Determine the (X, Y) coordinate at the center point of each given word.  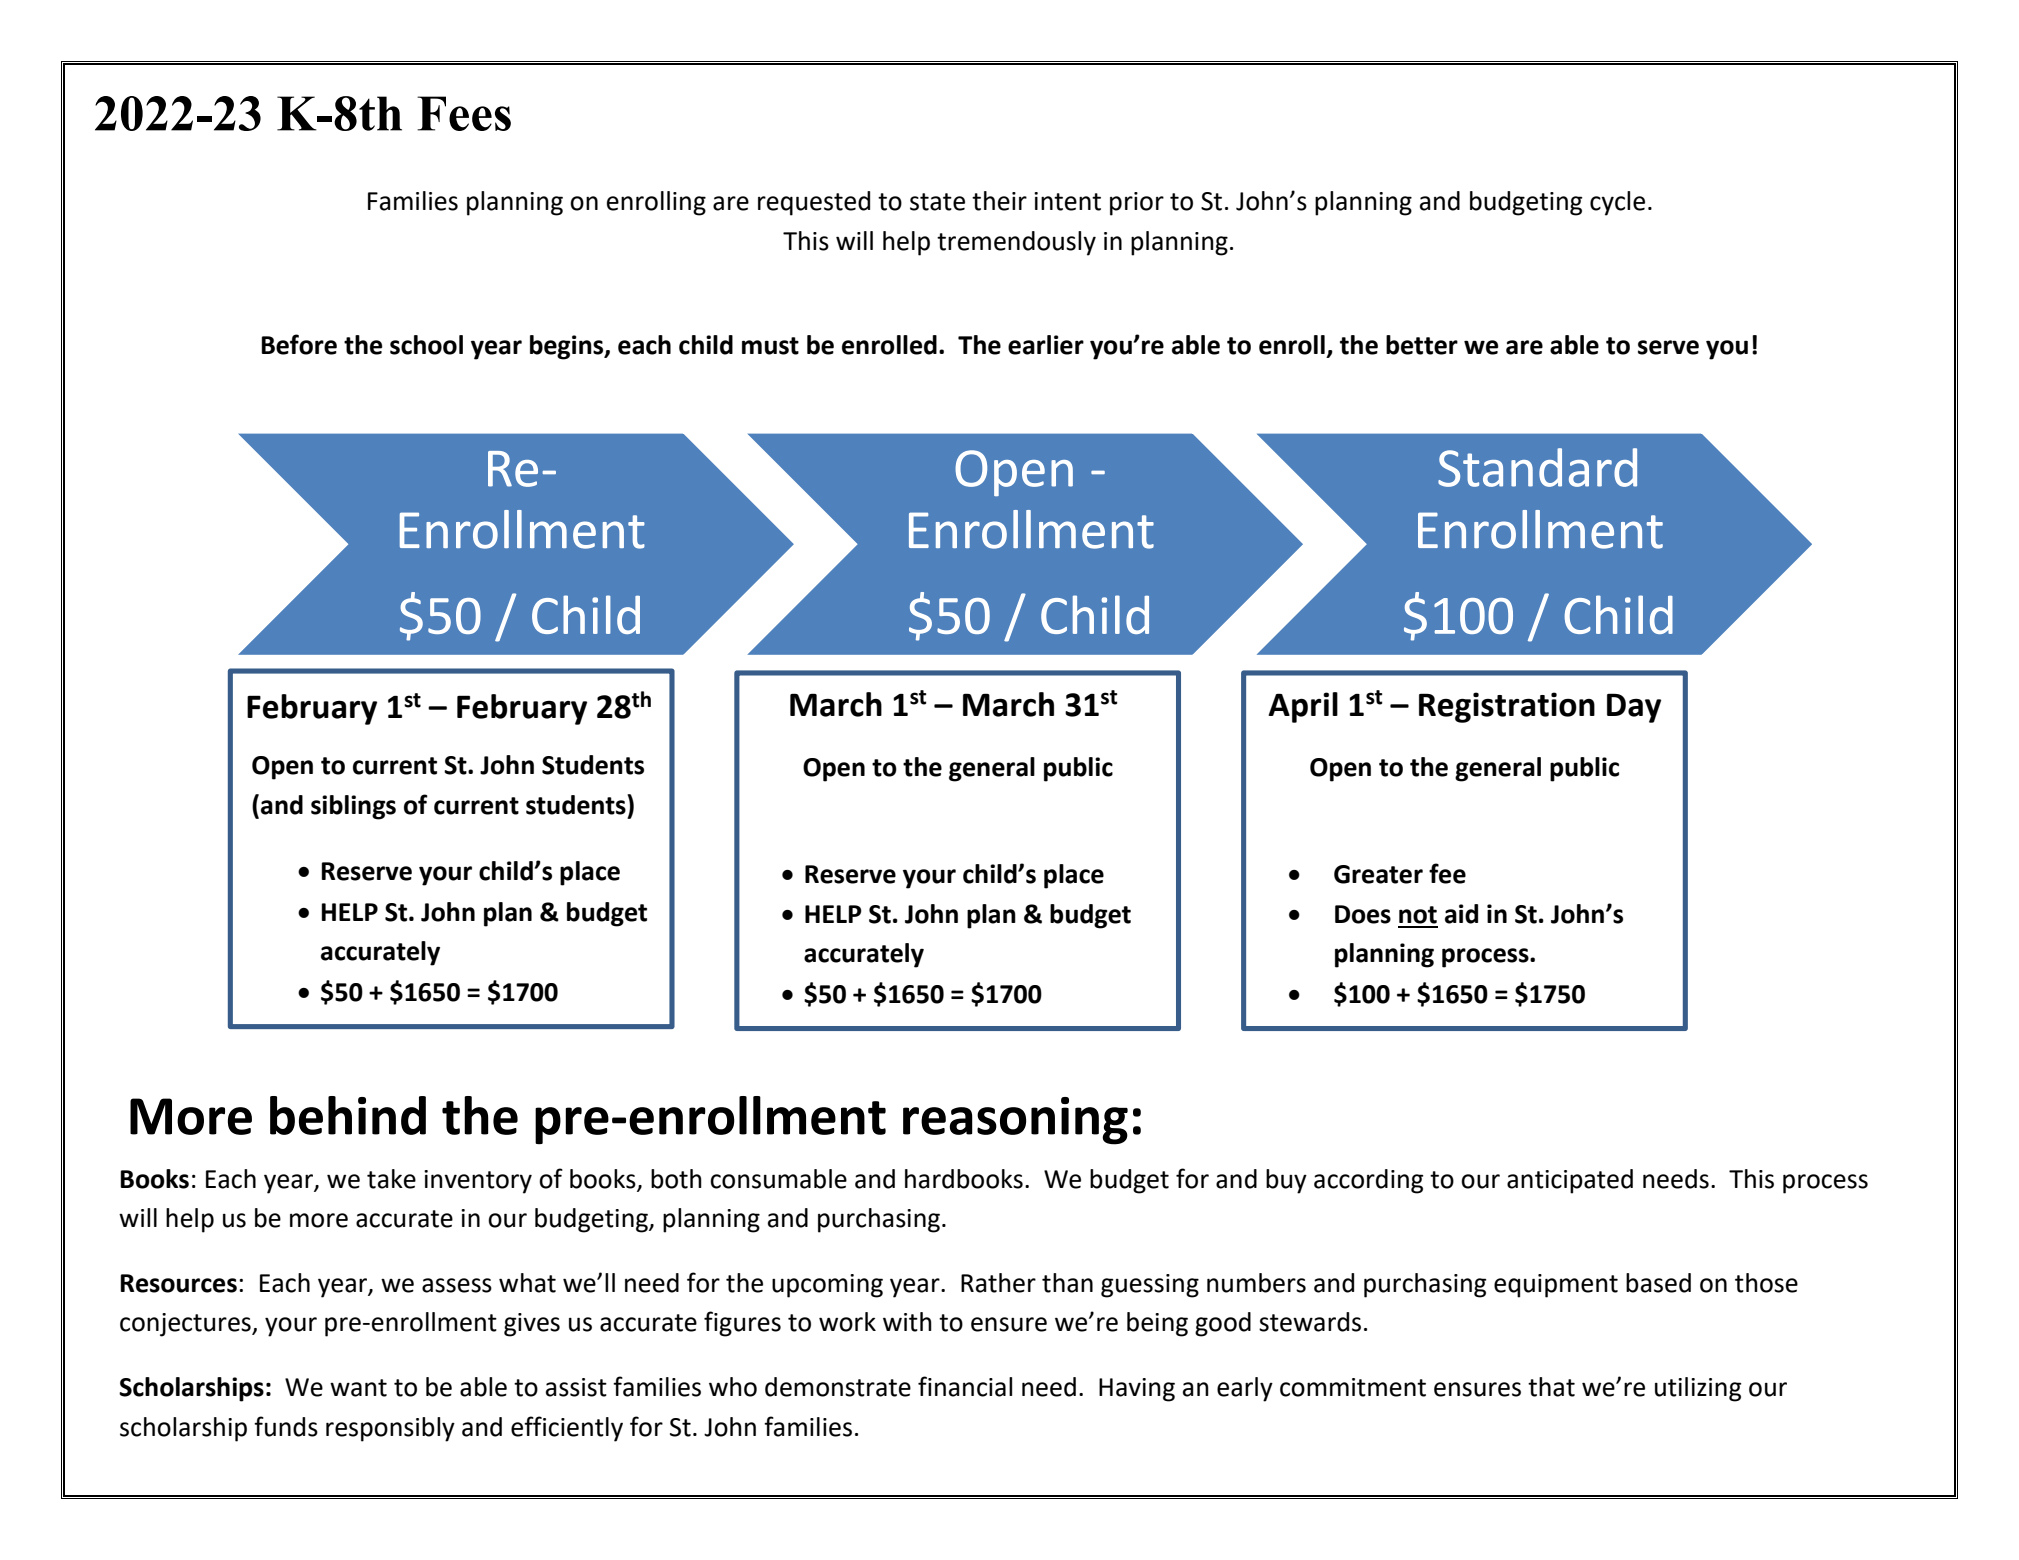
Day (1634, 708)
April (1303, 707)
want (358, 1388)
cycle (1617, 203)
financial (965, 1386)
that (1551, 1387)
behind (348, 1115)
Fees (464, 113)
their (999, 201)
